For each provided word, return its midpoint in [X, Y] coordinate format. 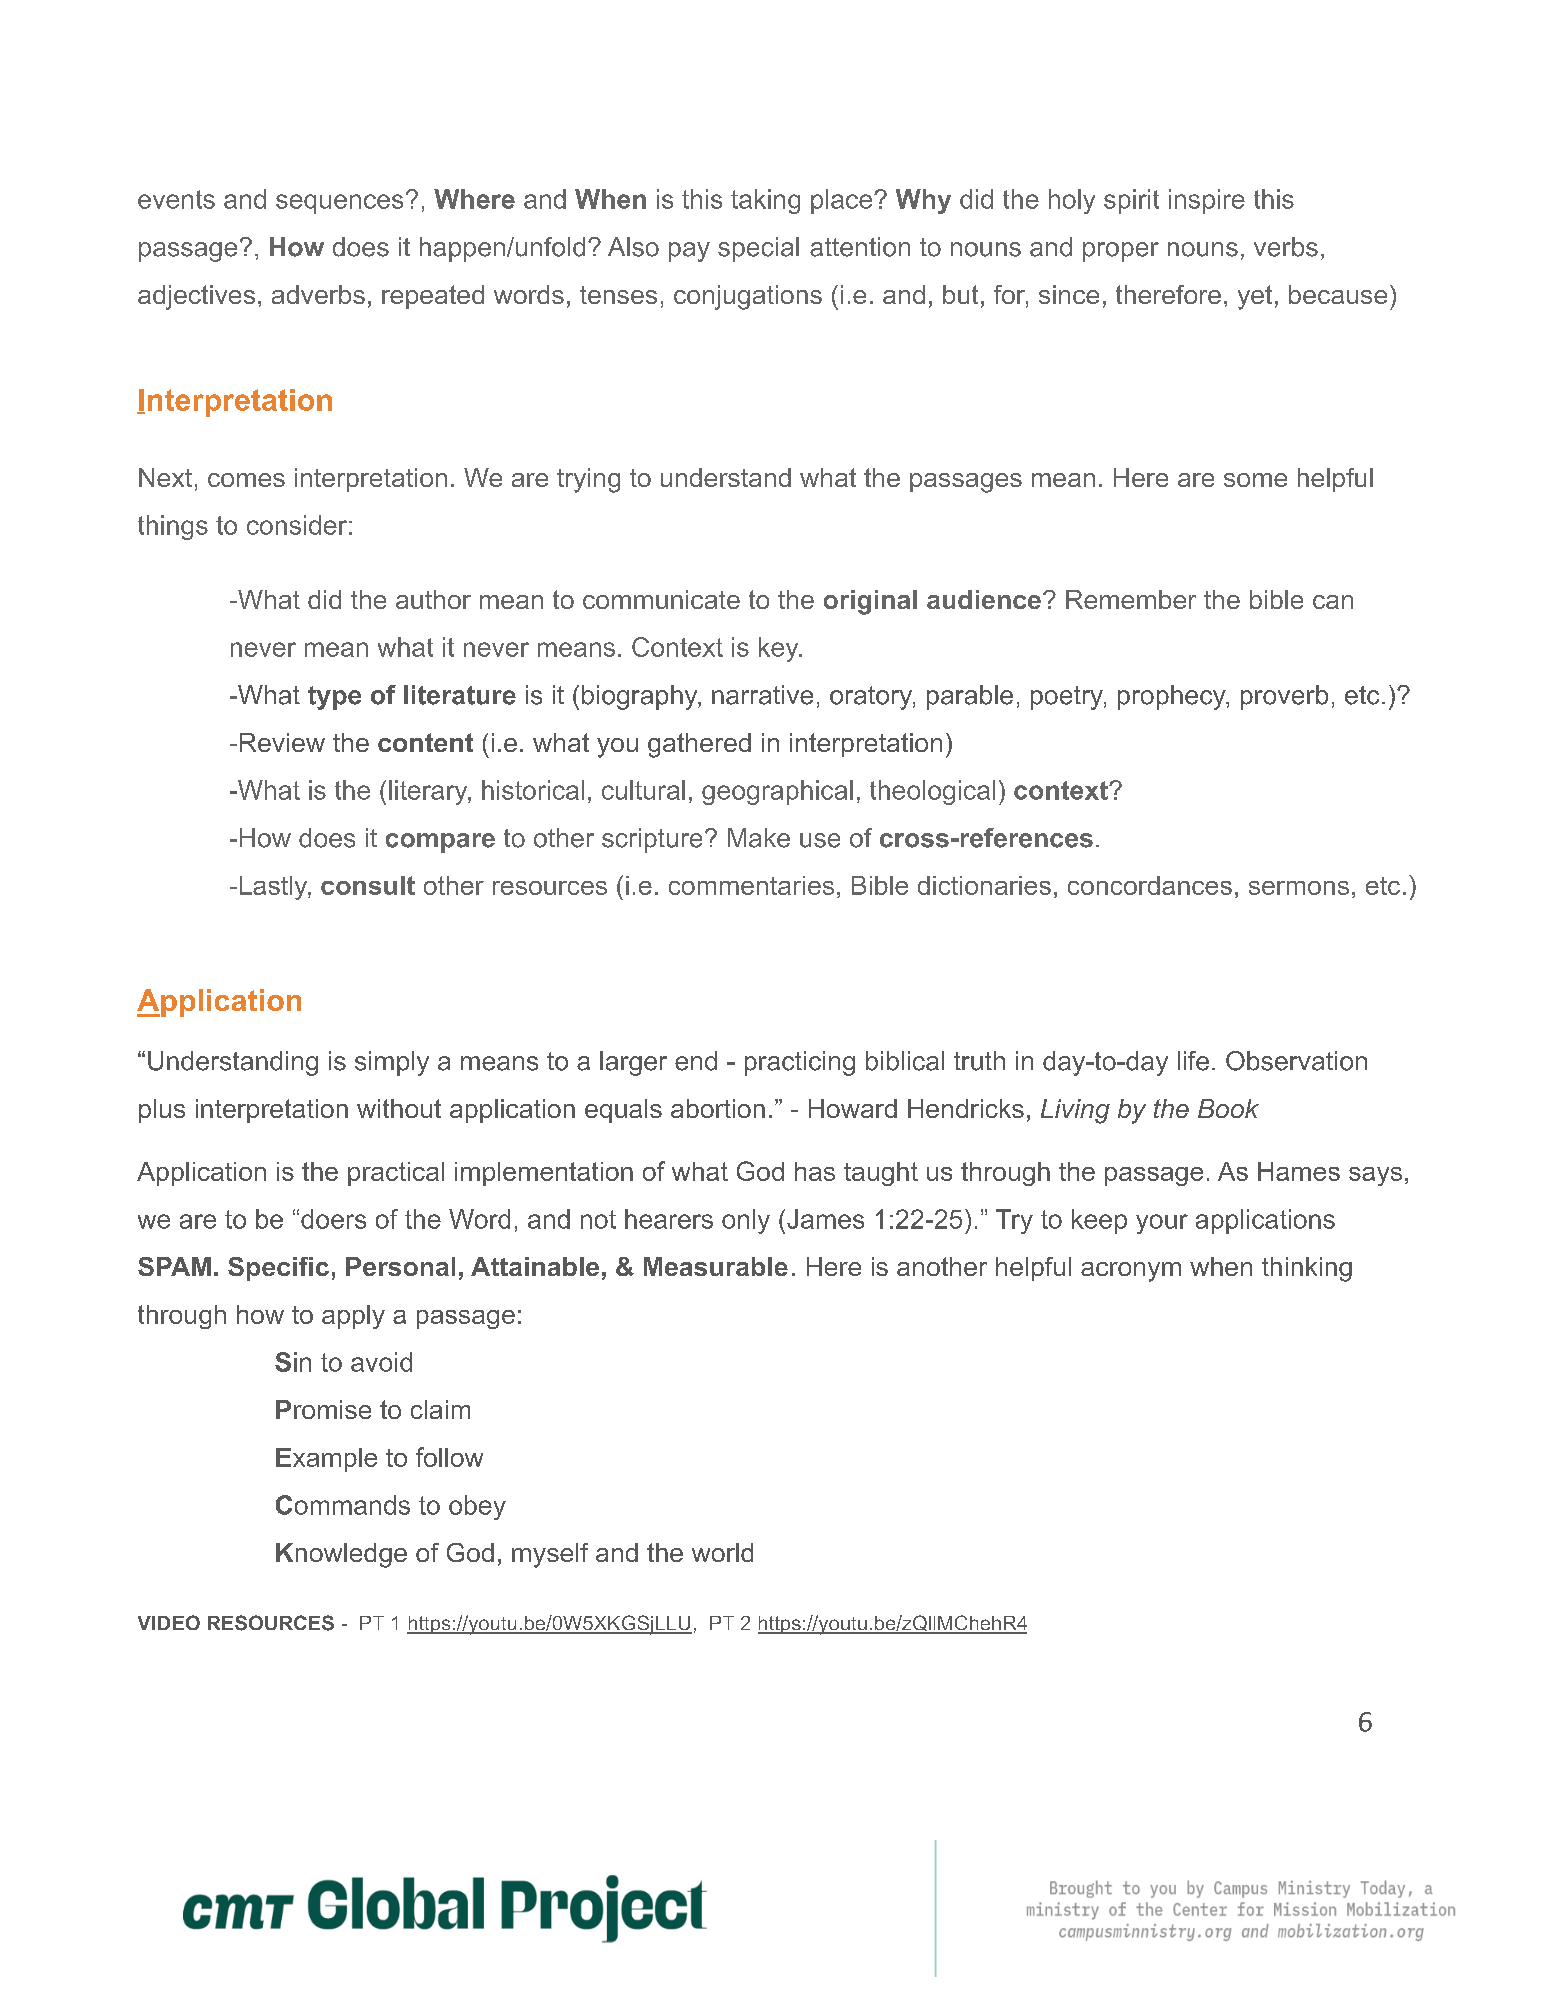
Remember [1131, 599]
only [746, 1221]
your [1162, 1224]
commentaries [751, 885]
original [870, 602]
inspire [1207, 201]
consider [297, 525]
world [722, 1552]
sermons [1299, 888]
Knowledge [341, 1555]
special [758, 249]
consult [368, 885]
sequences [339, 204]
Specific [278, 1269]
